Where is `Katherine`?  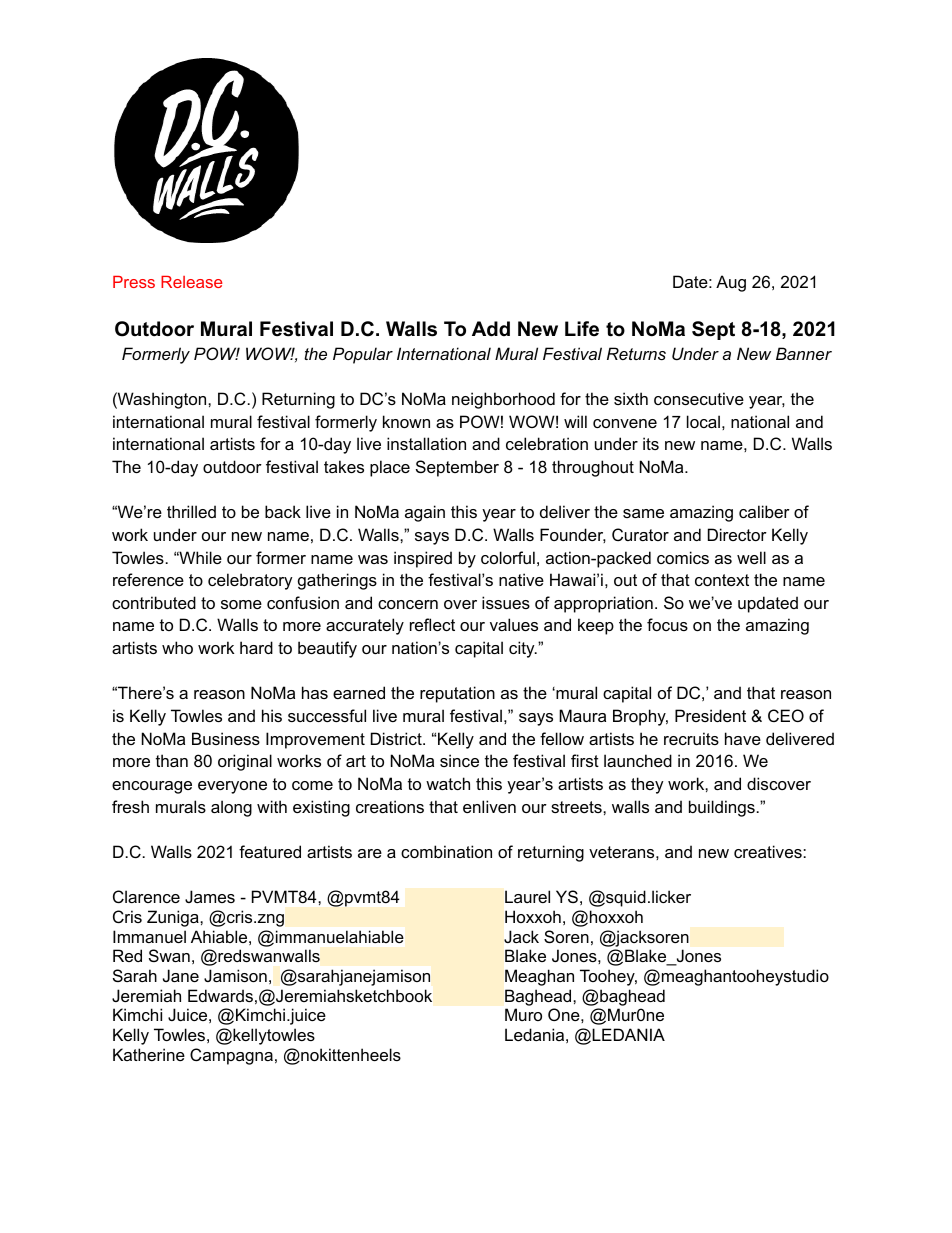 Katherine is located at coordinates (149, 1054).
